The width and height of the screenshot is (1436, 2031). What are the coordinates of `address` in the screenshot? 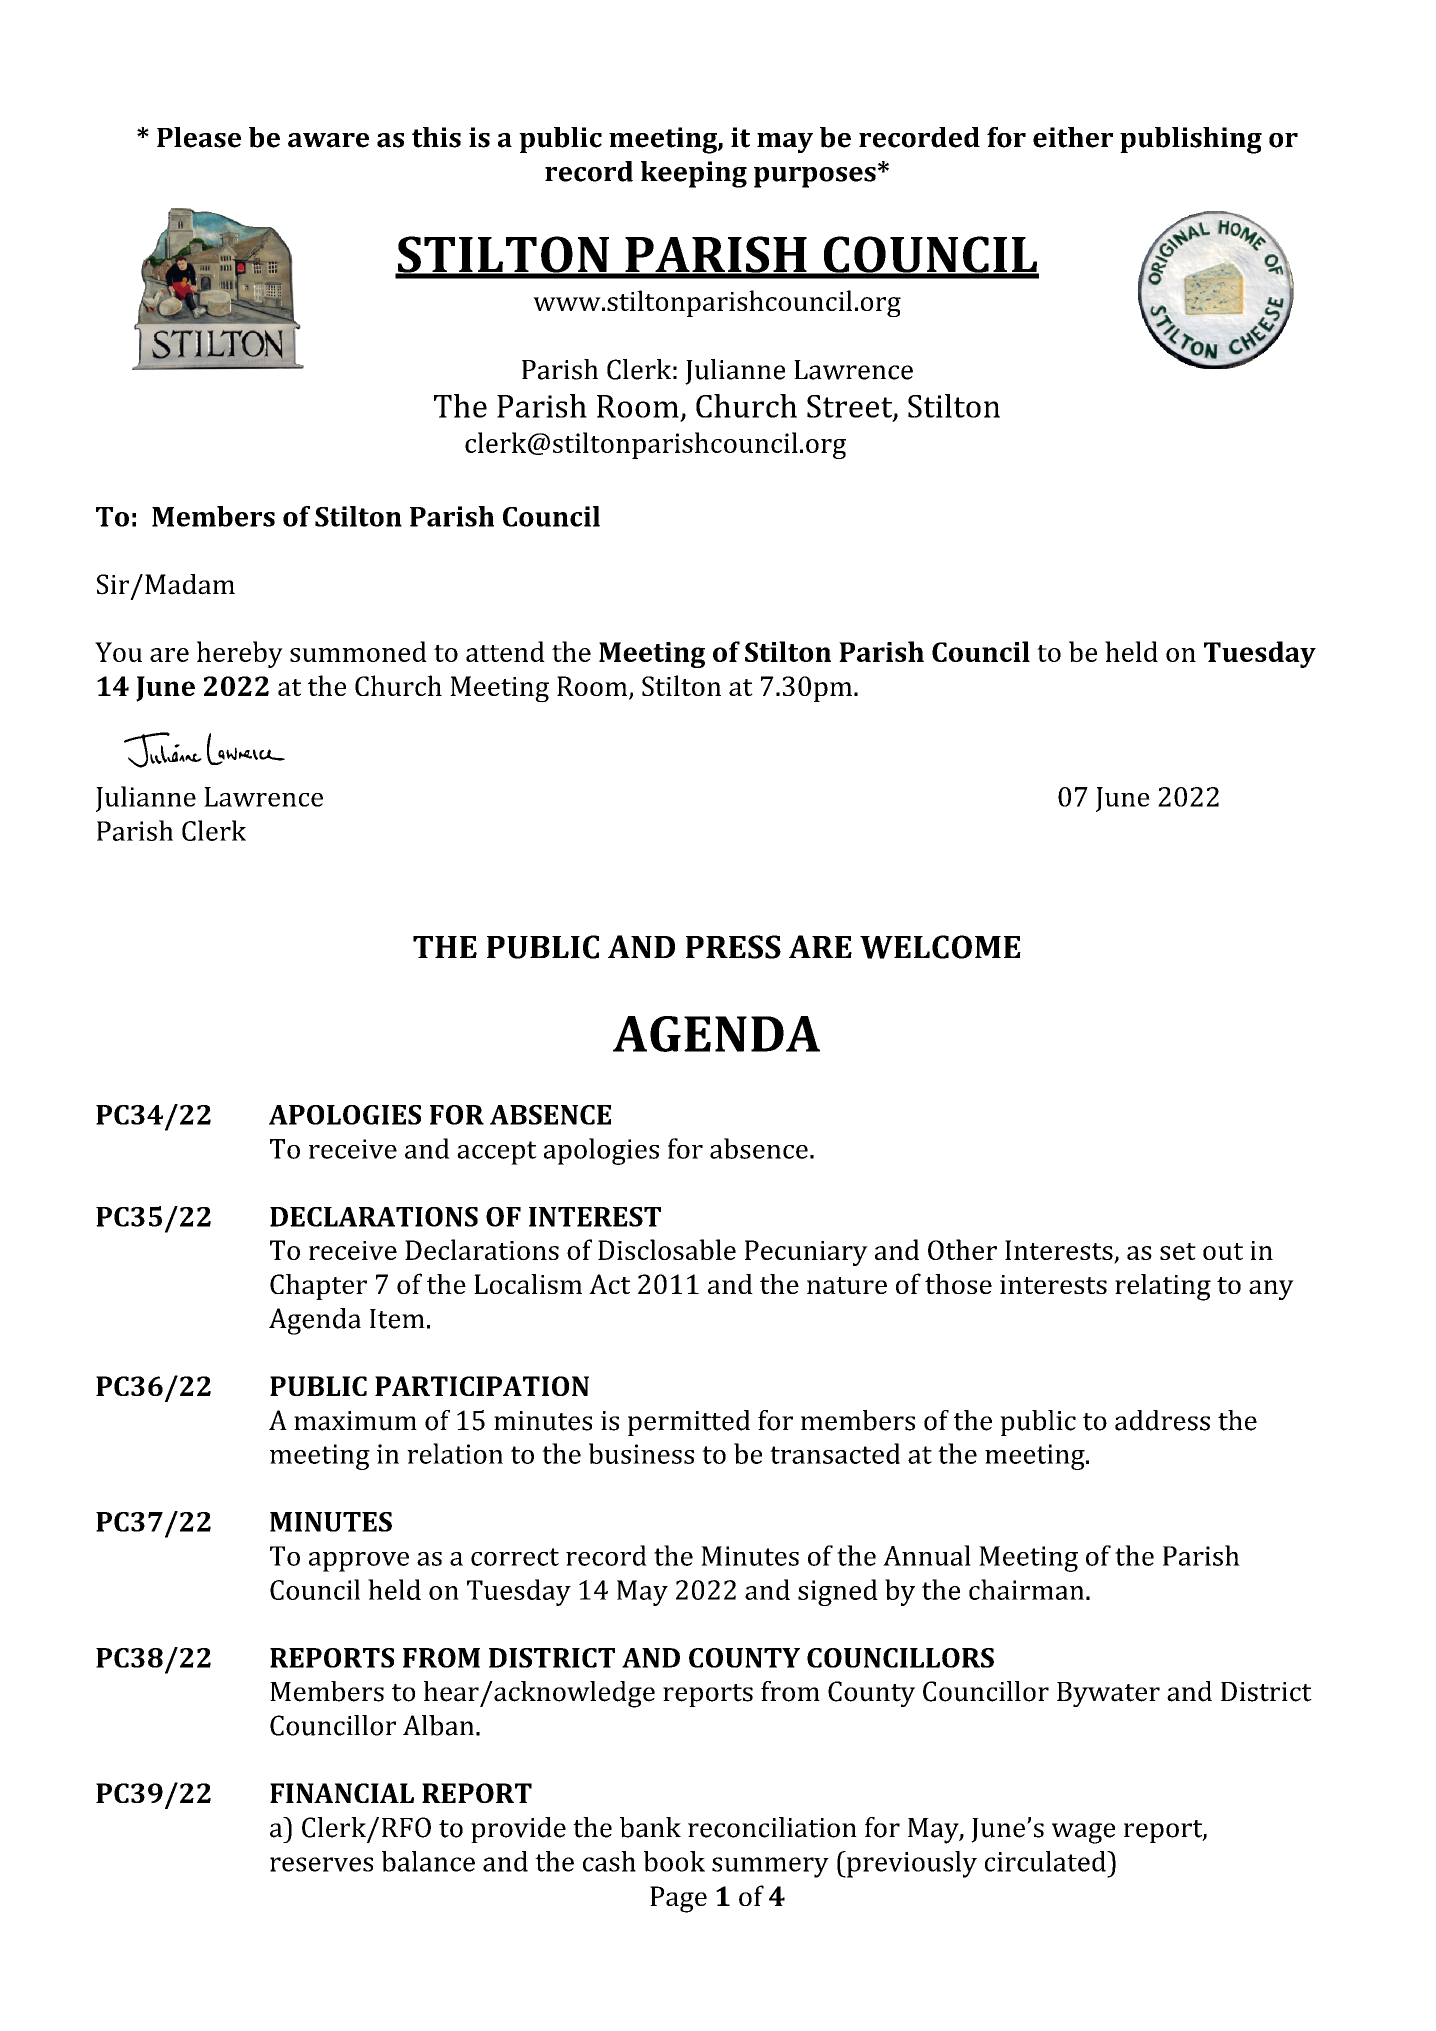 It's located at (1162, 1420).
